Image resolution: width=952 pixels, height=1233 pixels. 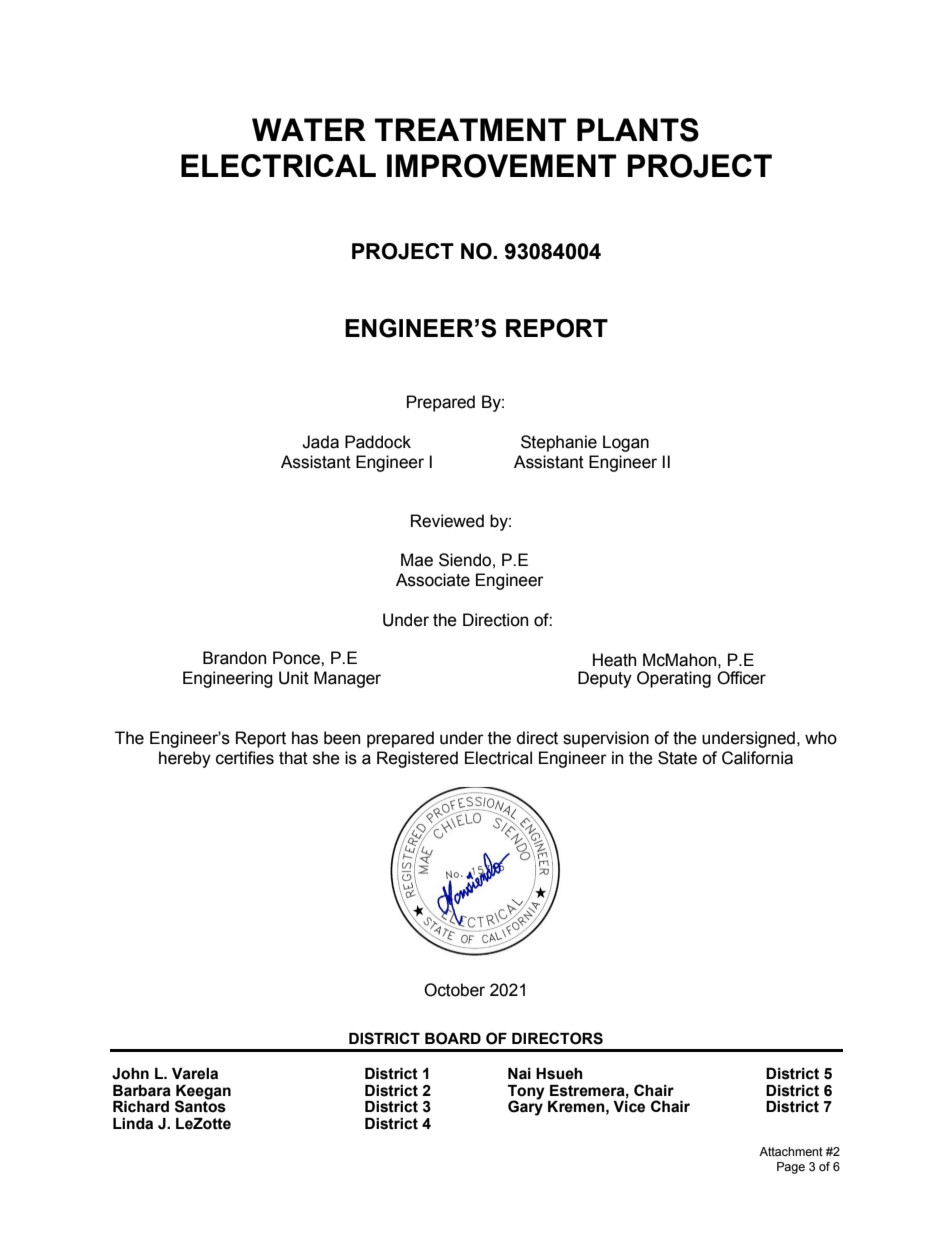 What do you see at coordinates (200, 1105) in the screenshot?
I see `Santos` at bounding box center [200, 1105].
